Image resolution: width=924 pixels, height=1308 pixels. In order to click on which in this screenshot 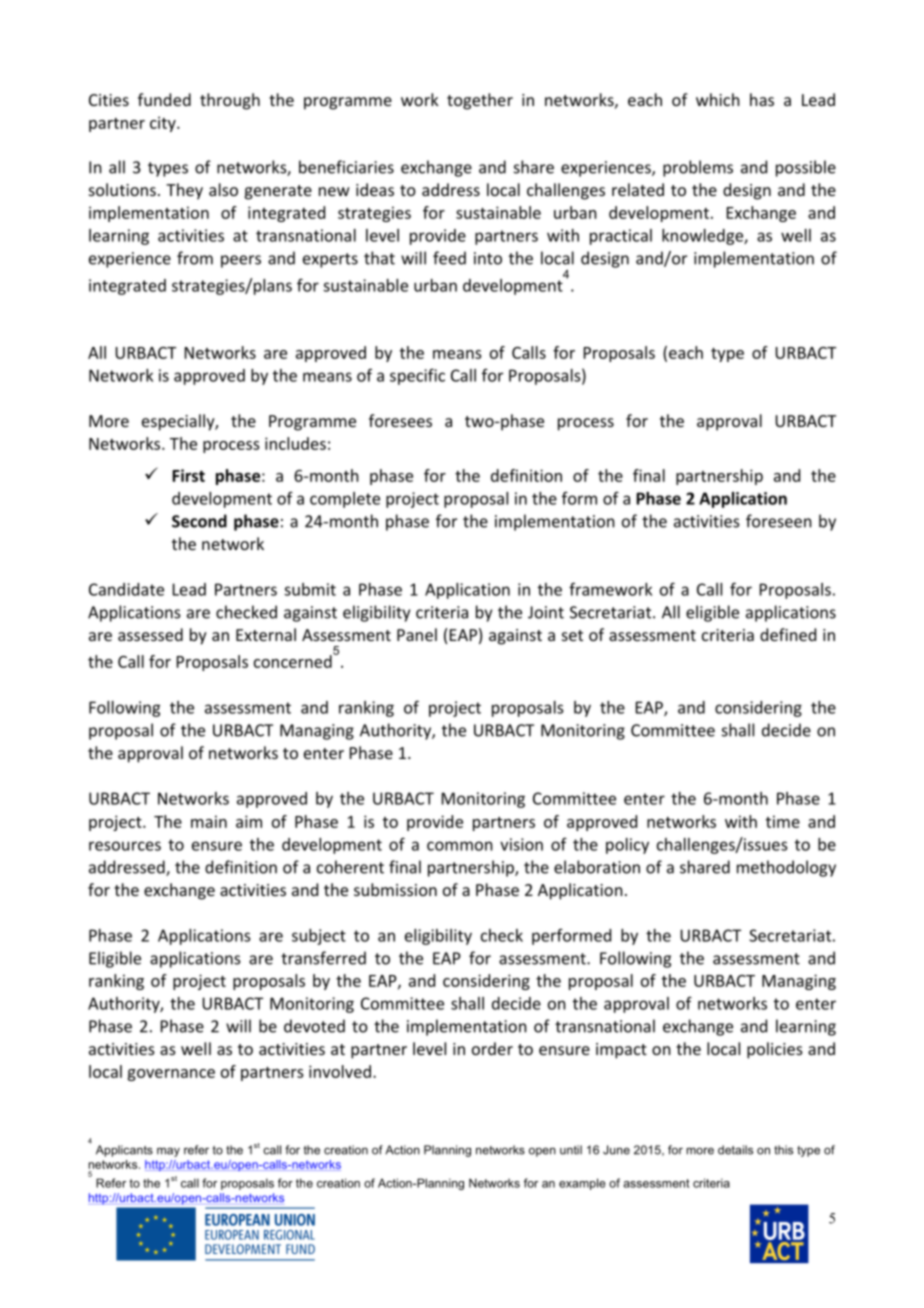, I will do `click(718, 99)`.
